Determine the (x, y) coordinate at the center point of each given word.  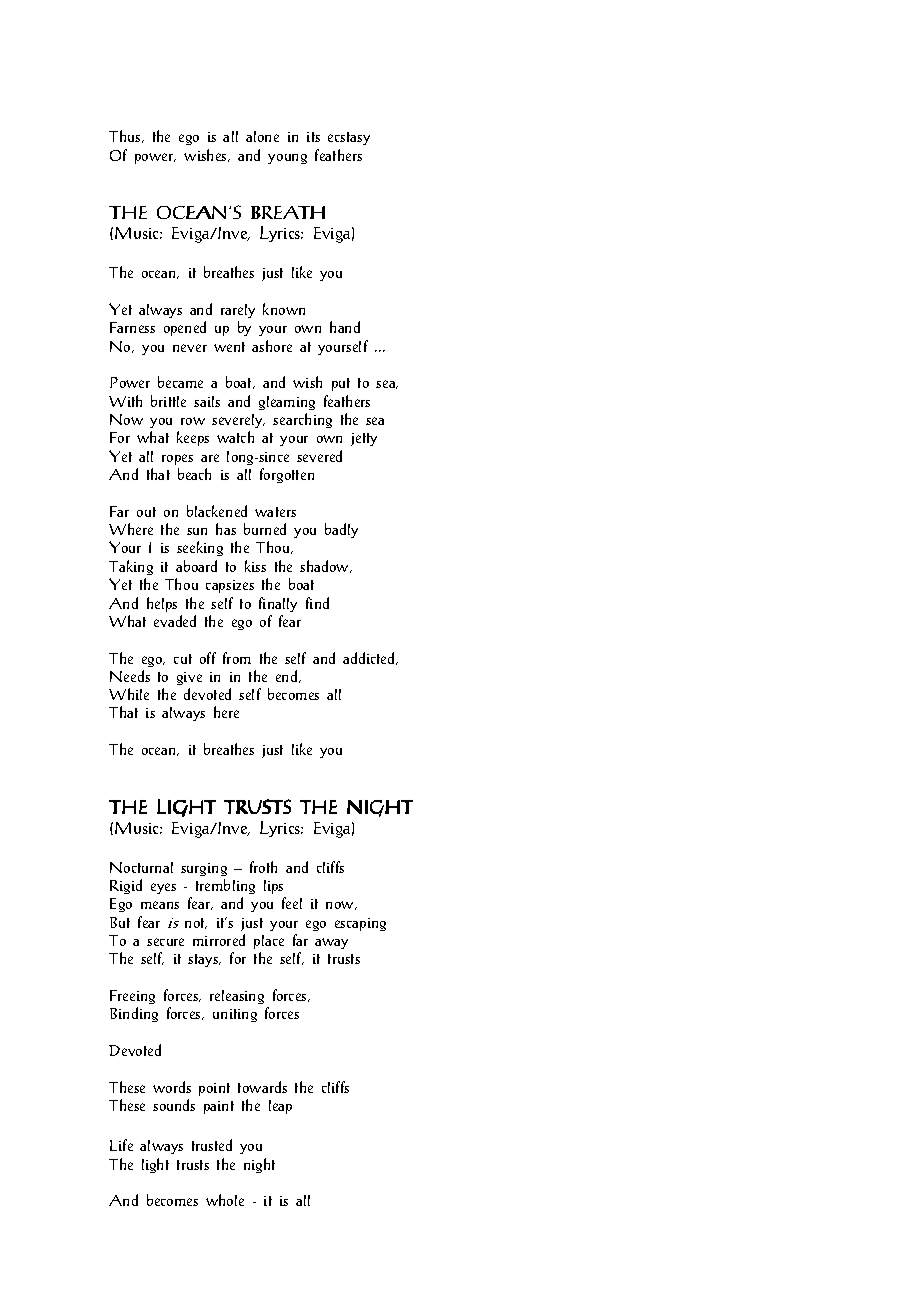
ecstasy (349, 138)
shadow (326, 566)
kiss (255, 566)
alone (262, 136)
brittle (168, 401)
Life (121, 1145)
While (129, 694)
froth (263, 867)
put (341, 384)
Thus (126, 136)
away (331, 943)
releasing (237, 997)
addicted (370, 658)
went (229, 347)
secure (165, 942)
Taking (131, 567)
